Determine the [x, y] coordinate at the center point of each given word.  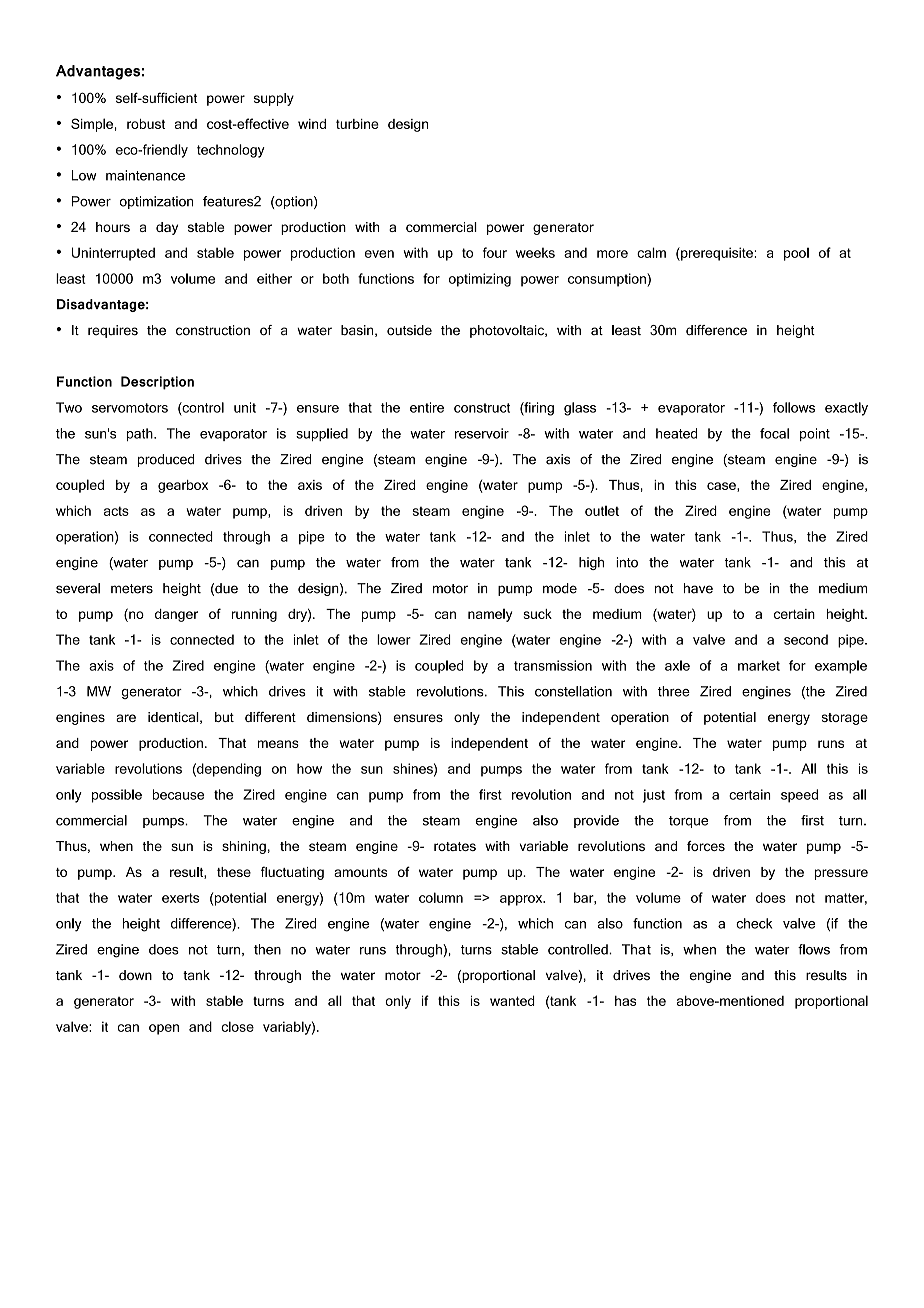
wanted [512, 1000]
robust [146, 124]
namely [490, 615]
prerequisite [717, 254]
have [698, 588]
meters [132, 589]
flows [814, 949]
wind [312, 124]
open [164, 1029]
